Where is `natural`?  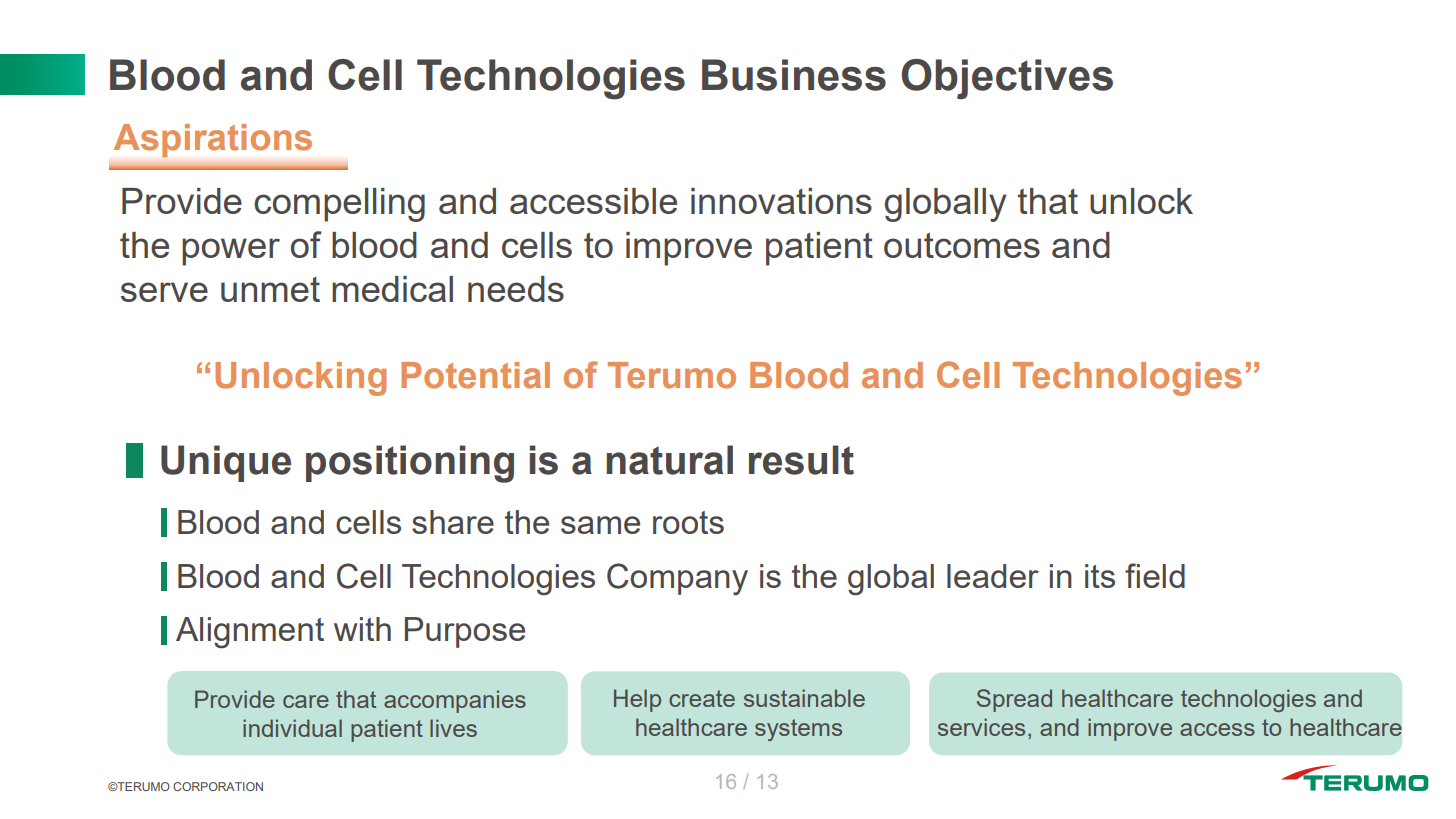 natural is located at coordinates (669, 460).
